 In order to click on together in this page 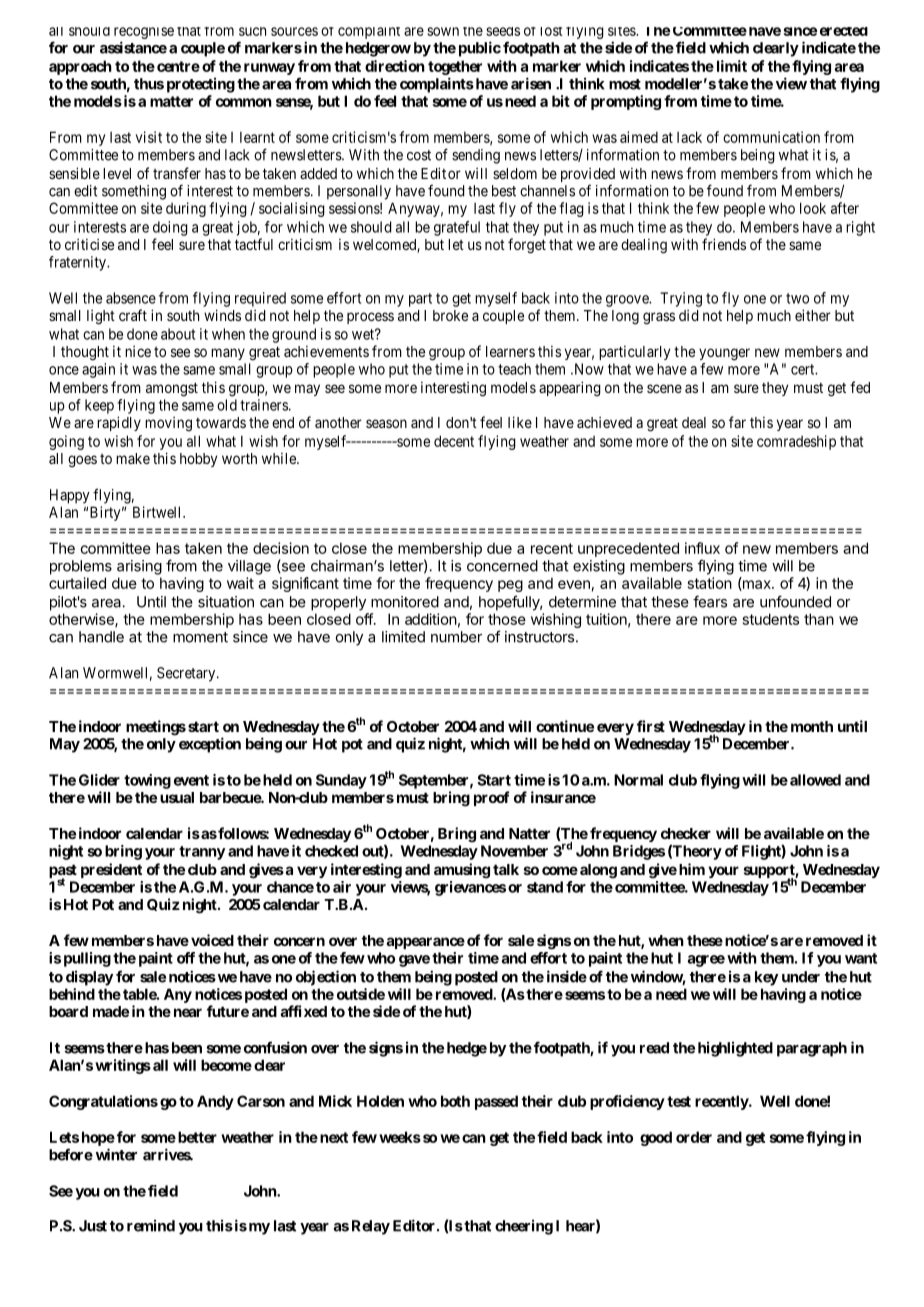, I will do `click(455, 67)`.
